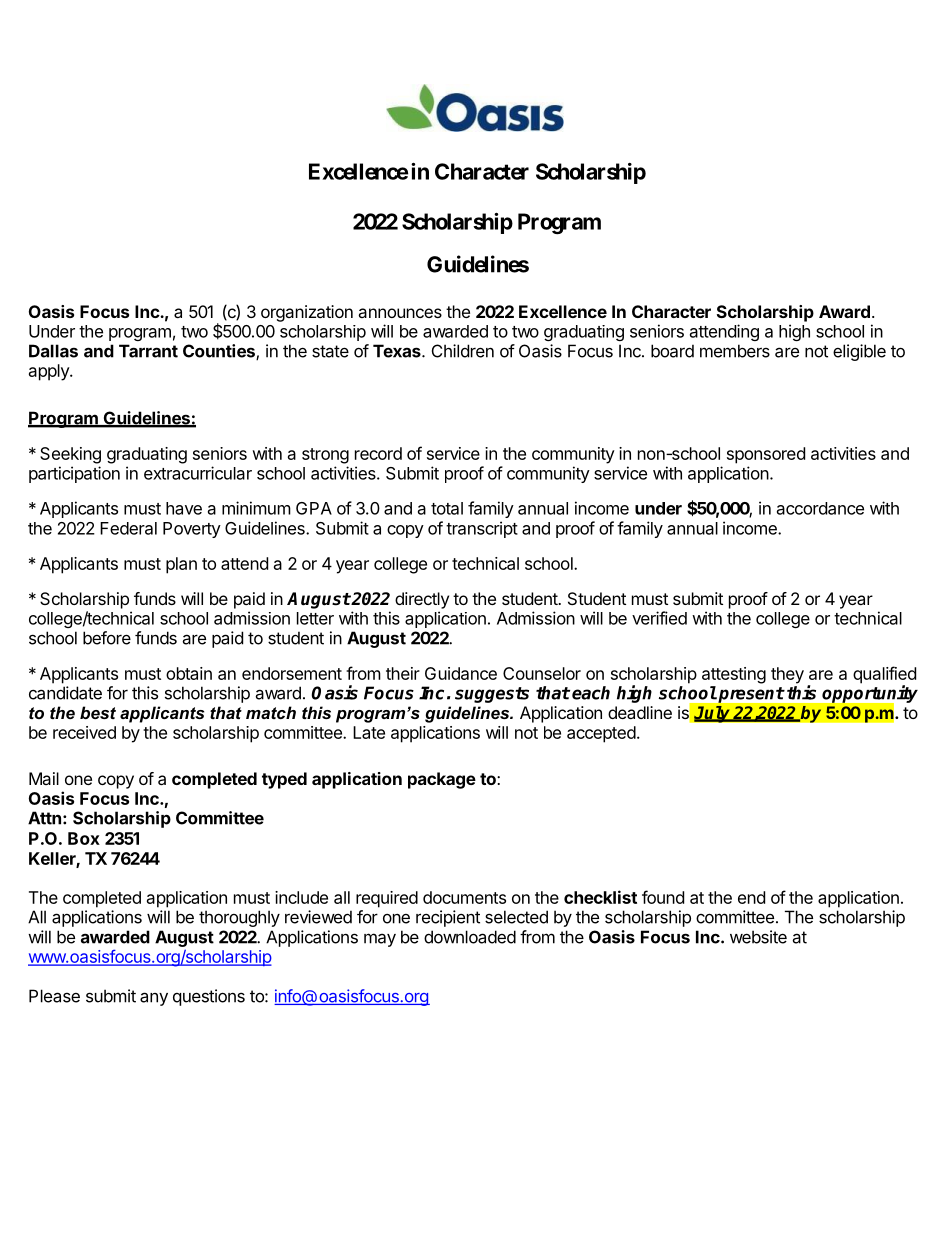  Describe the element at coordinates (148, 351) in the screenshot. I see `Tarrant` at that location.
